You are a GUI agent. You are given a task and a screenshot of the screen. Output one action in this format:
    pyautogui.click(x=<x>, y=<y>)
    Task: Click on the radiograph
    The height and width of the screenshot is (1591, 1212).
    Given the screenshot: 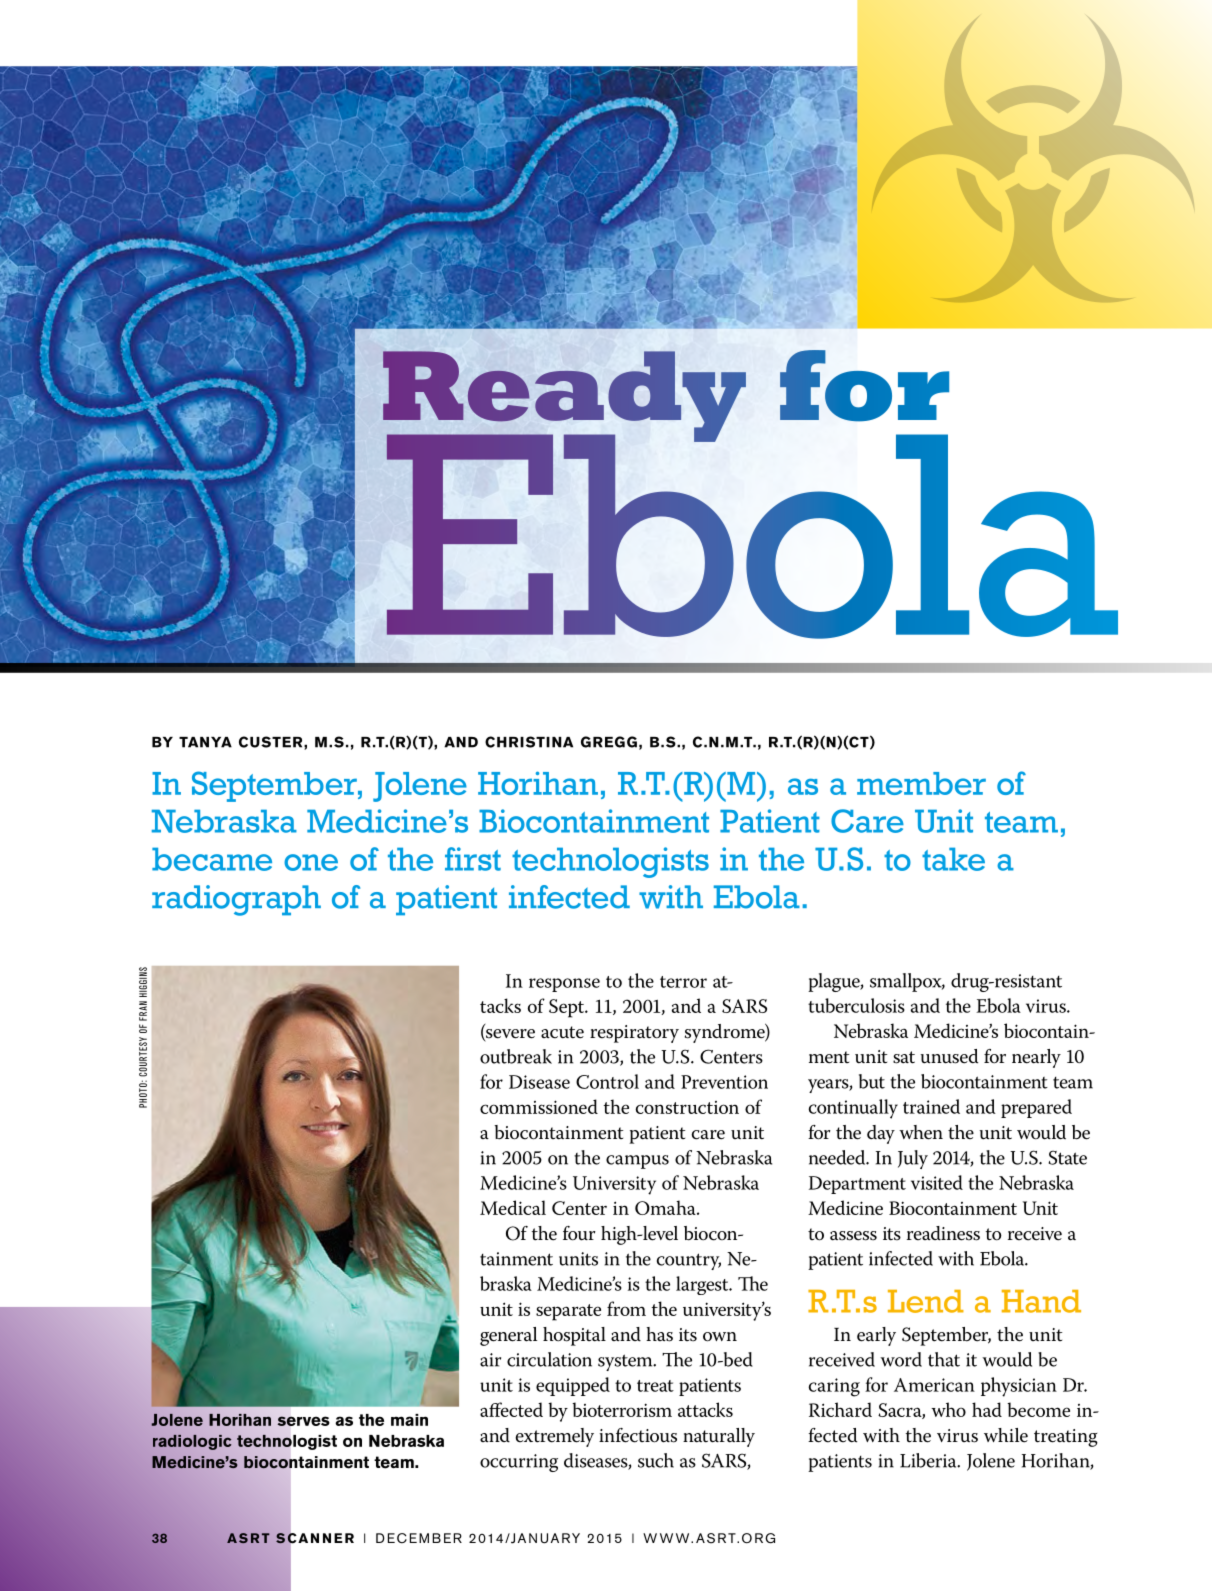 What is the action you would take?
    pyautogui.click(x=236, y=900)
